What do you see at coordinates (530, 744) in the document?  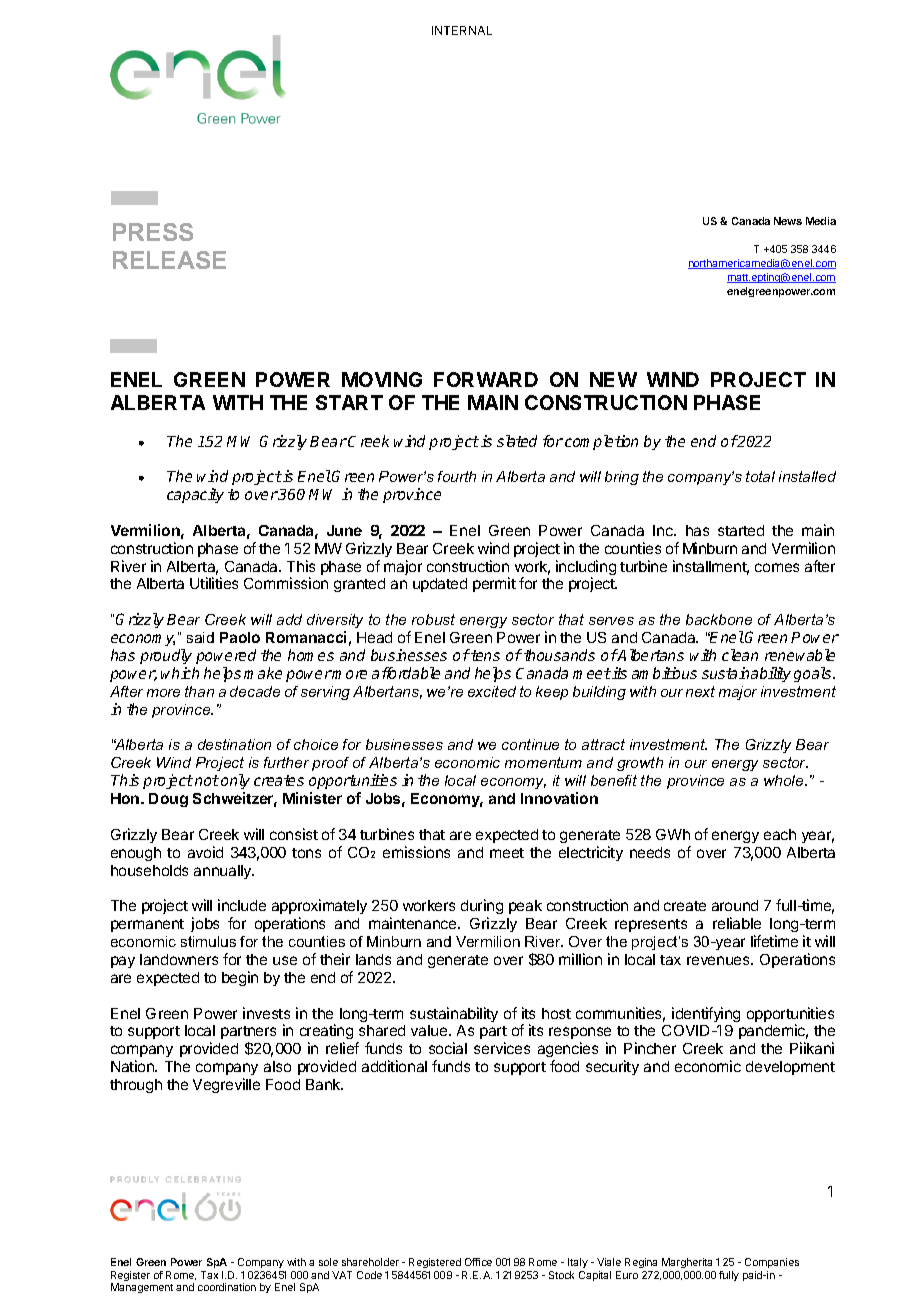 I see `continue` at bounding box center [530, 744].
